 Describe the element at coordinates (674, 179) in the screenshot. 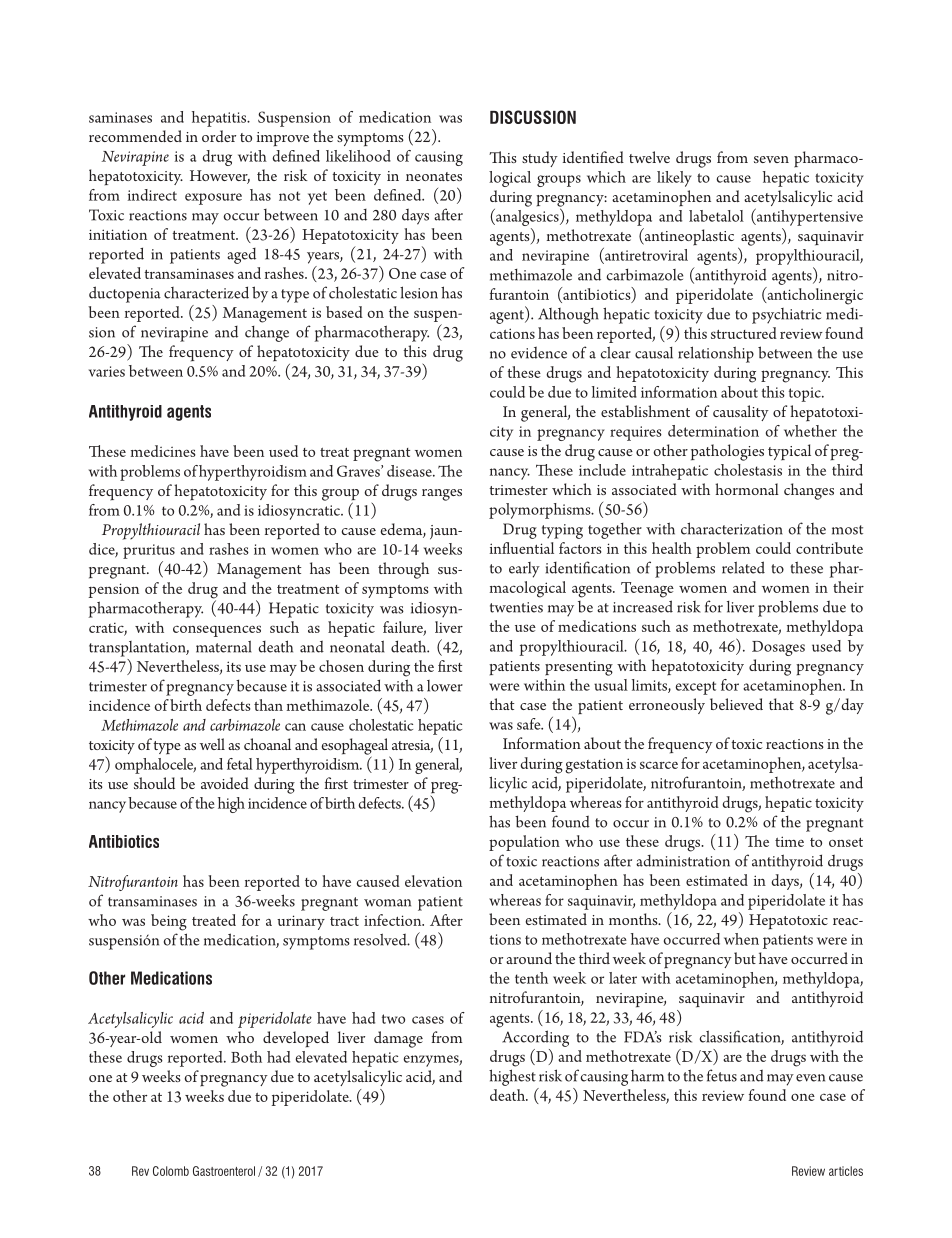

I see `likely` at that location.
